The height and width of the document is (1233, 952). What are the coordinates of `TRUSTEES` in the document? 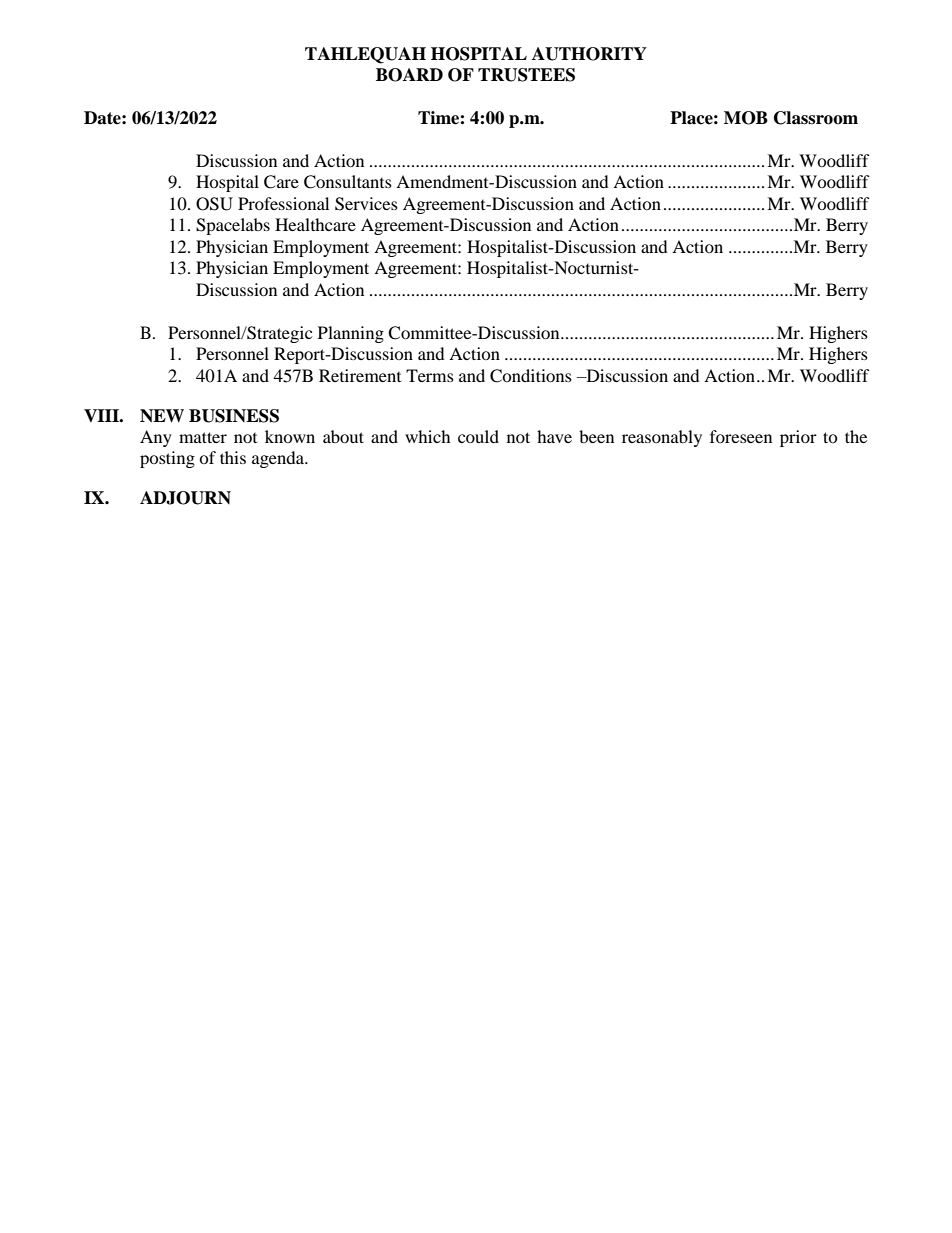 It's located at (526, 75).
